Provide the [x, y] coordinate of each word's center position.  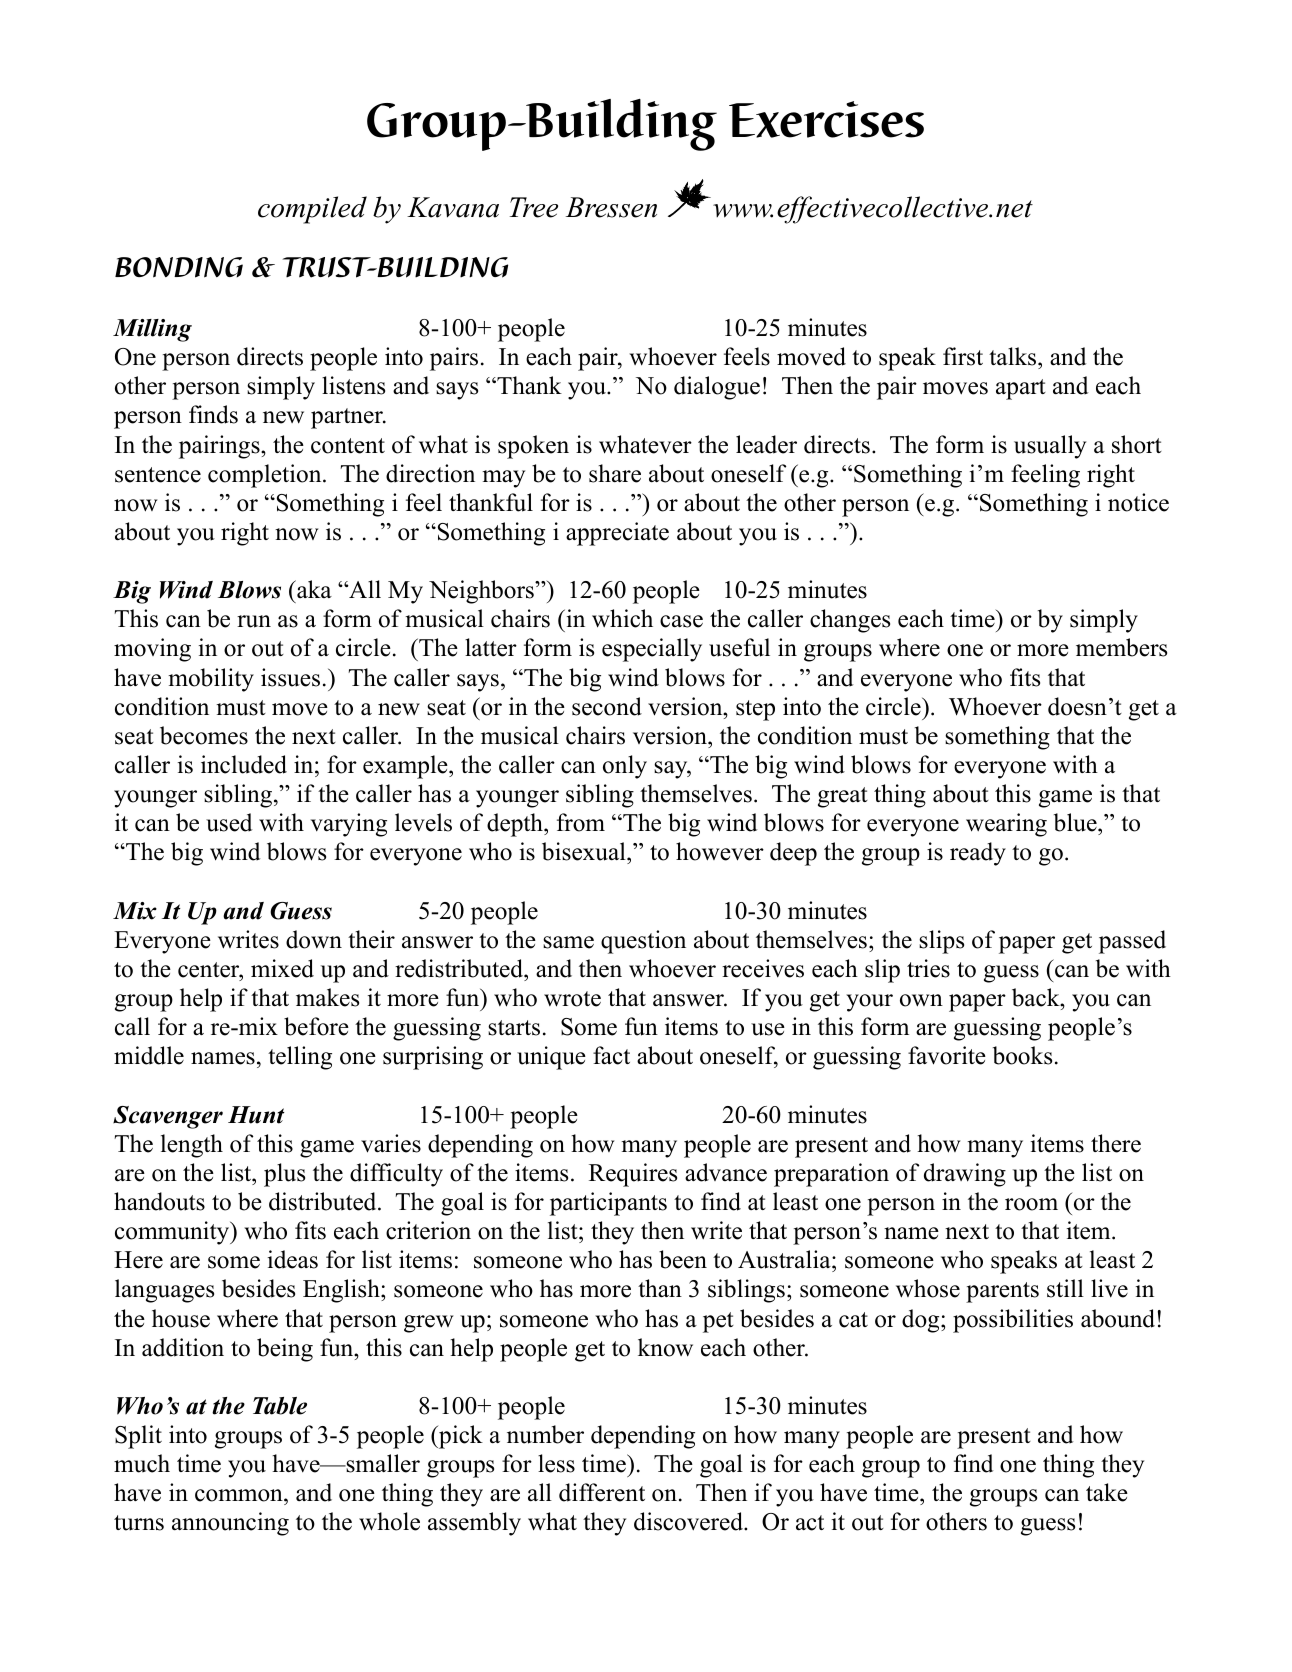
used [229, 822]
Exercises [826, 119]
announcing [230, 1524]
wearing [1006, 825]
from [581, 822]
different [602, 1492]
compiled [312, 210]
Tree [534, 207]
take [1107, 1492]
